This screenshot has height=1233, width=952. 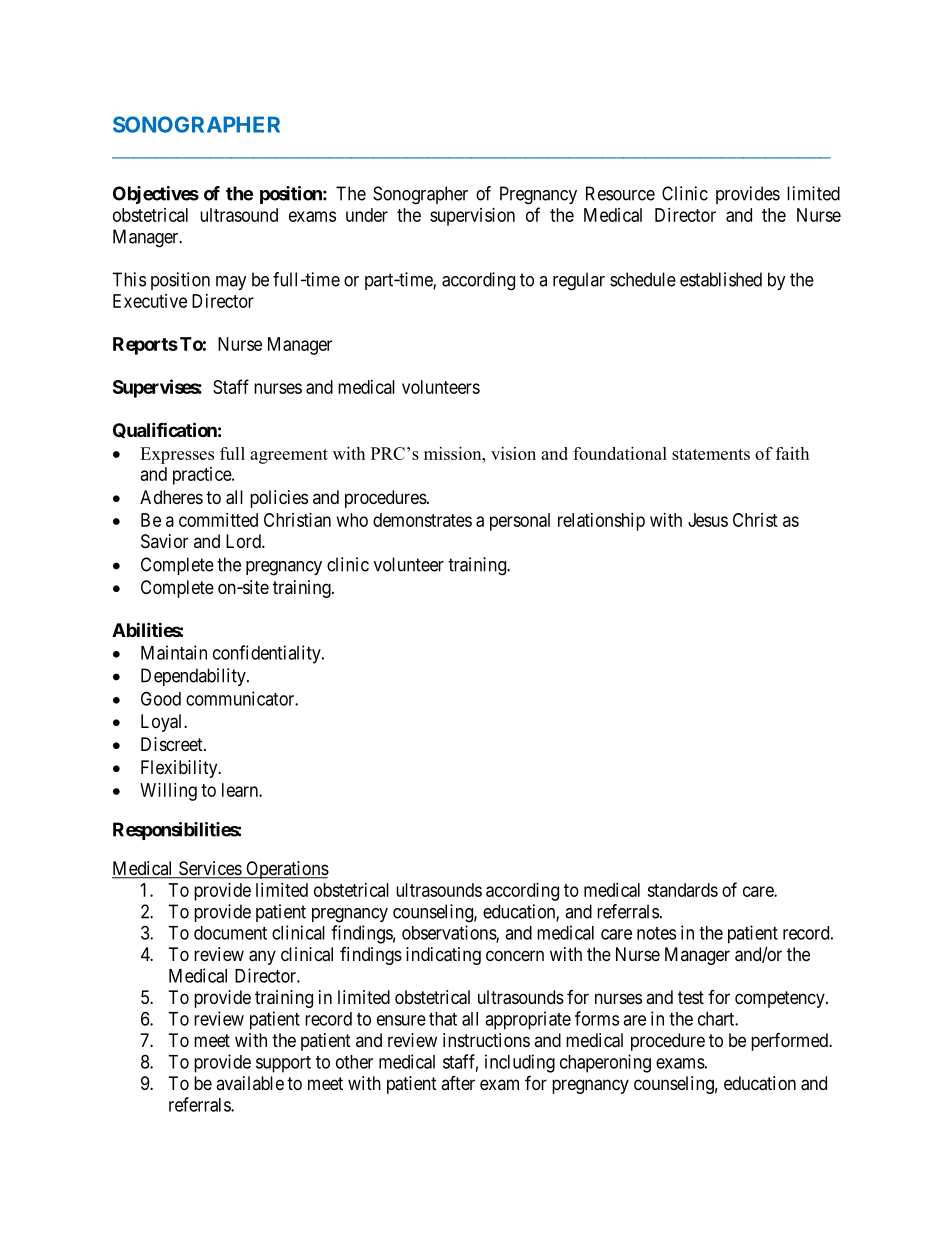 I want to click on available, so click(x=250, y=1083).
